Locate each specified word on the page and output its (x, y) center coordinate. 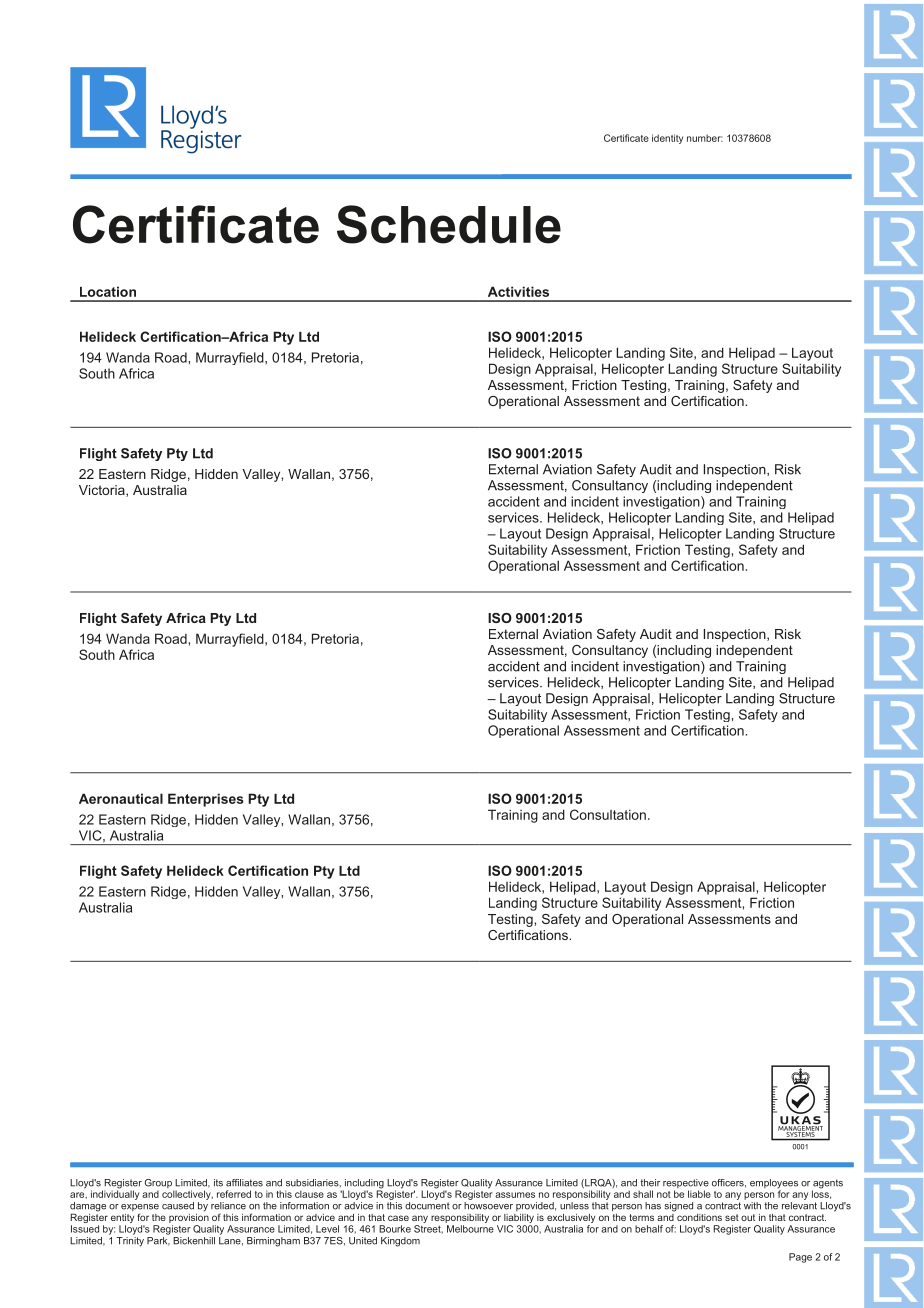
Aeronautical (121, 798)
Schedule (449, 224)
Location (108, 291)
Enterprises (206, 800)
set (732, 1217)
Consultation (608, 814)
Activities (518, 291)
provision (189, 1217)
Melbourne (470, 1229)
